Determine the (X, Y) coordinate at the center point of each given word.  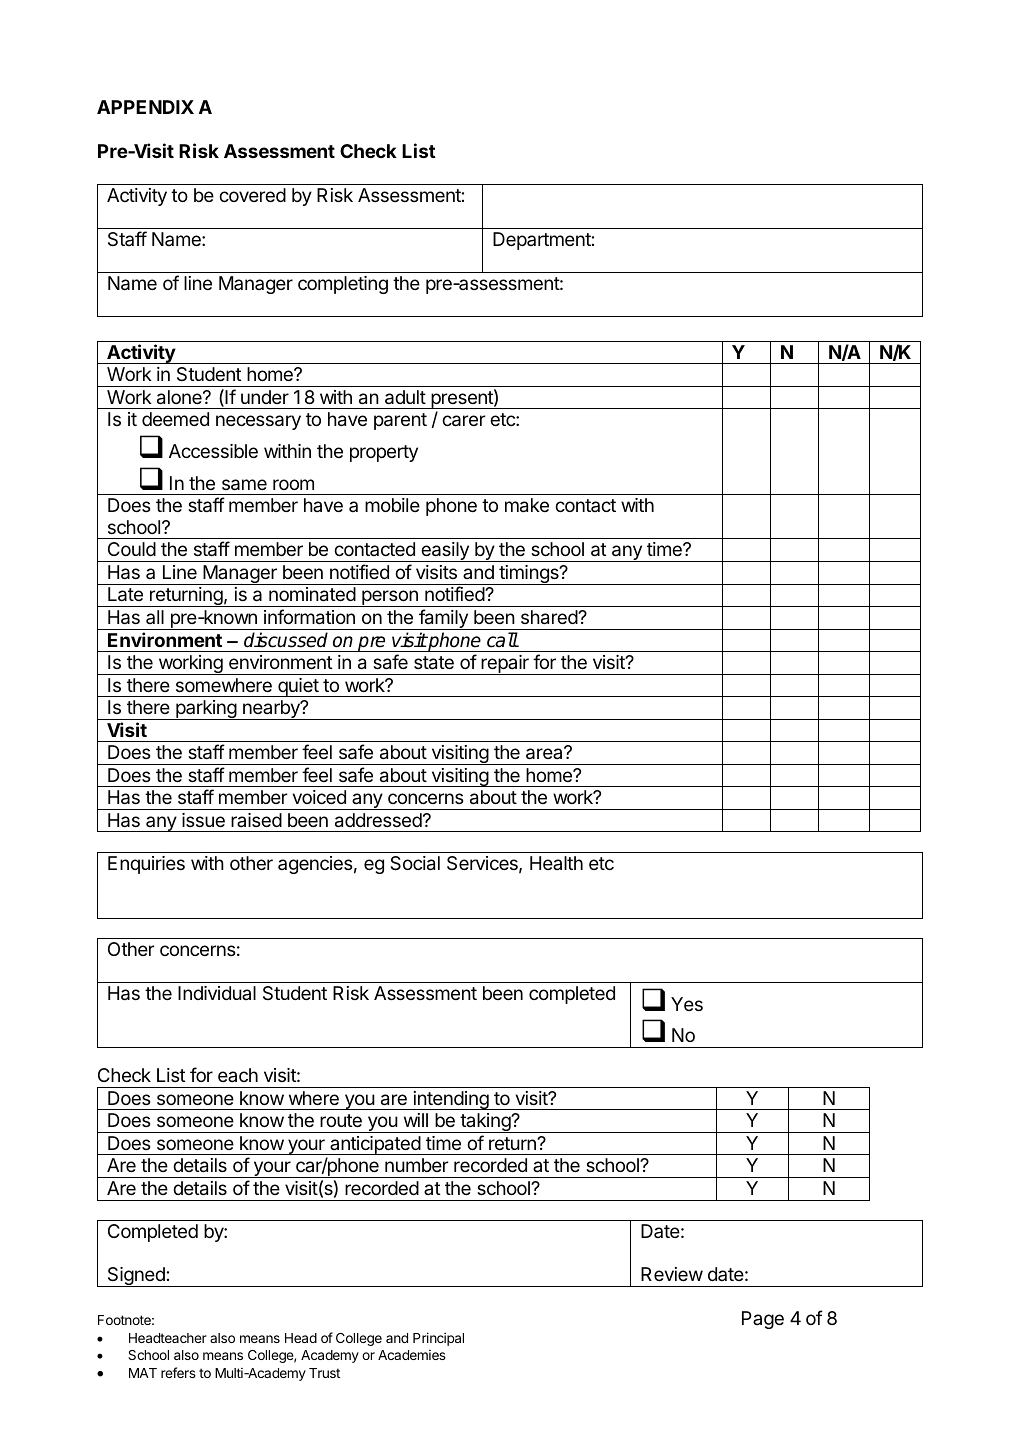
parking (206, 710)
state (434, 663)
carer (463, 421)
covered (252, 195)
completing (343, 285)
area (545, 753)
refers (178, 1372)
